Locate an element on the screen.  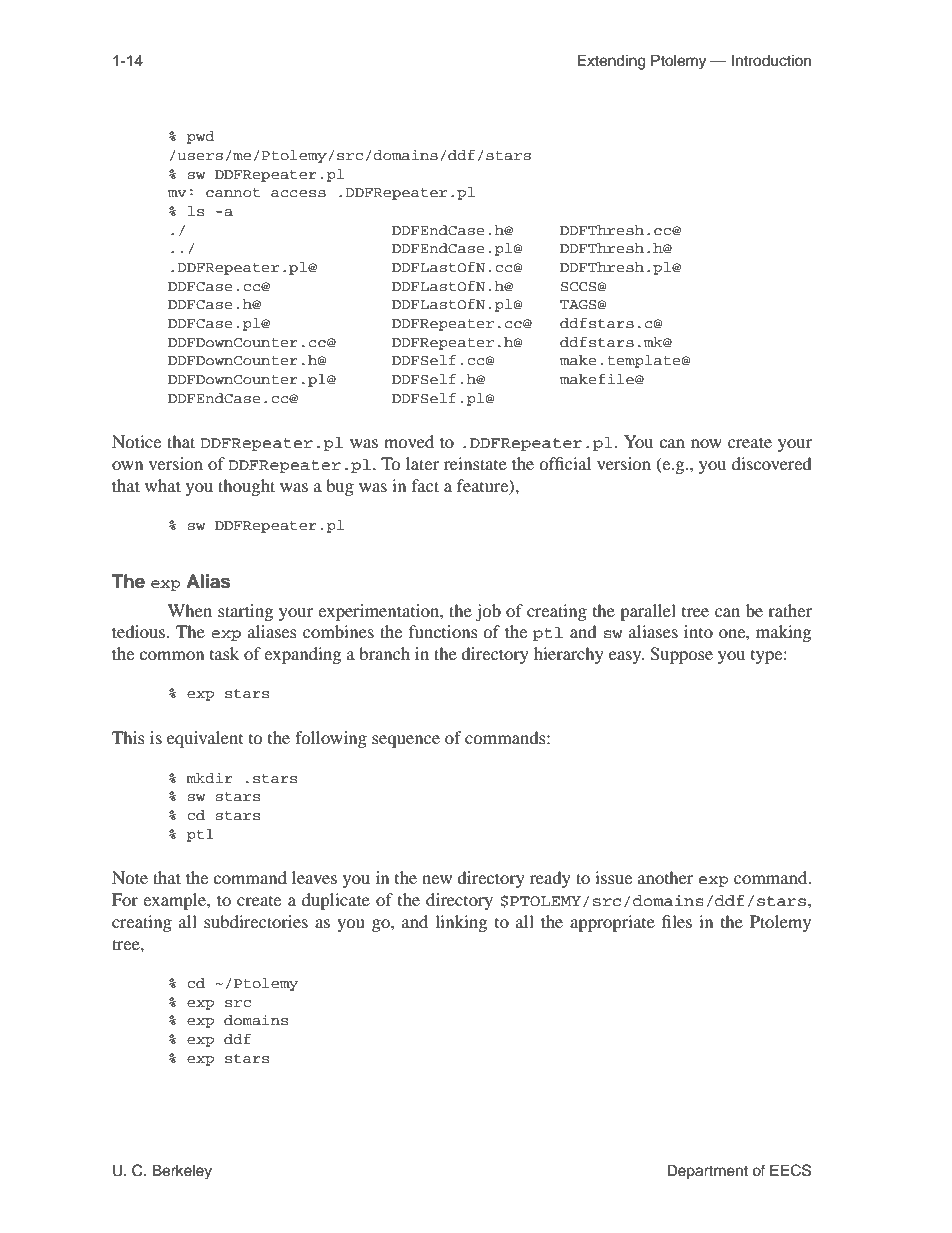
files is located at coordinates (677, 921).
